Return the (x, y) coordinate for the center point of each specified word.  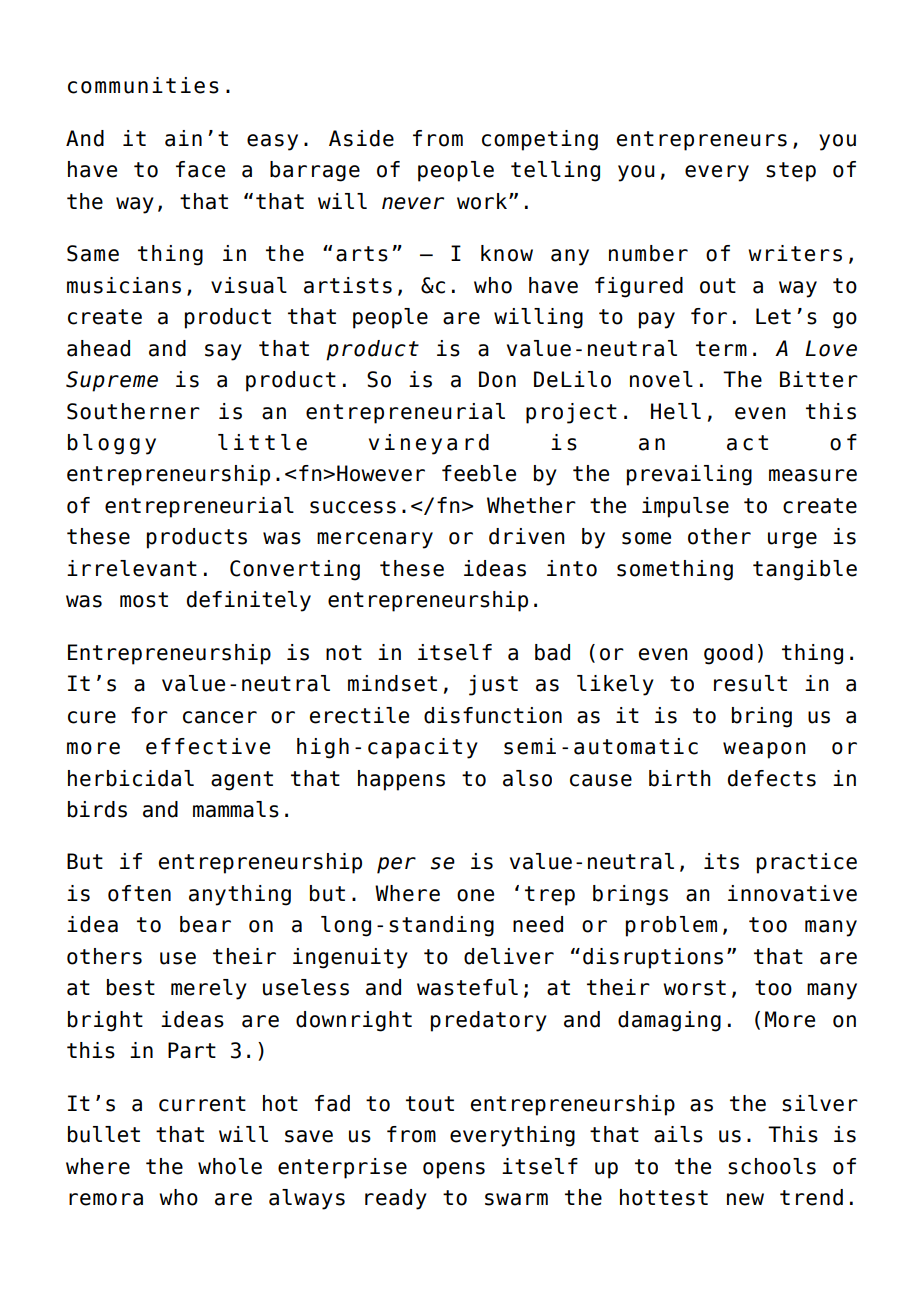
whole (230, 1166)
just (493, 685)
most (144, 600)
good (728, 654)
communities (143, 85)
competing (540, 140)
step (791, 172)
